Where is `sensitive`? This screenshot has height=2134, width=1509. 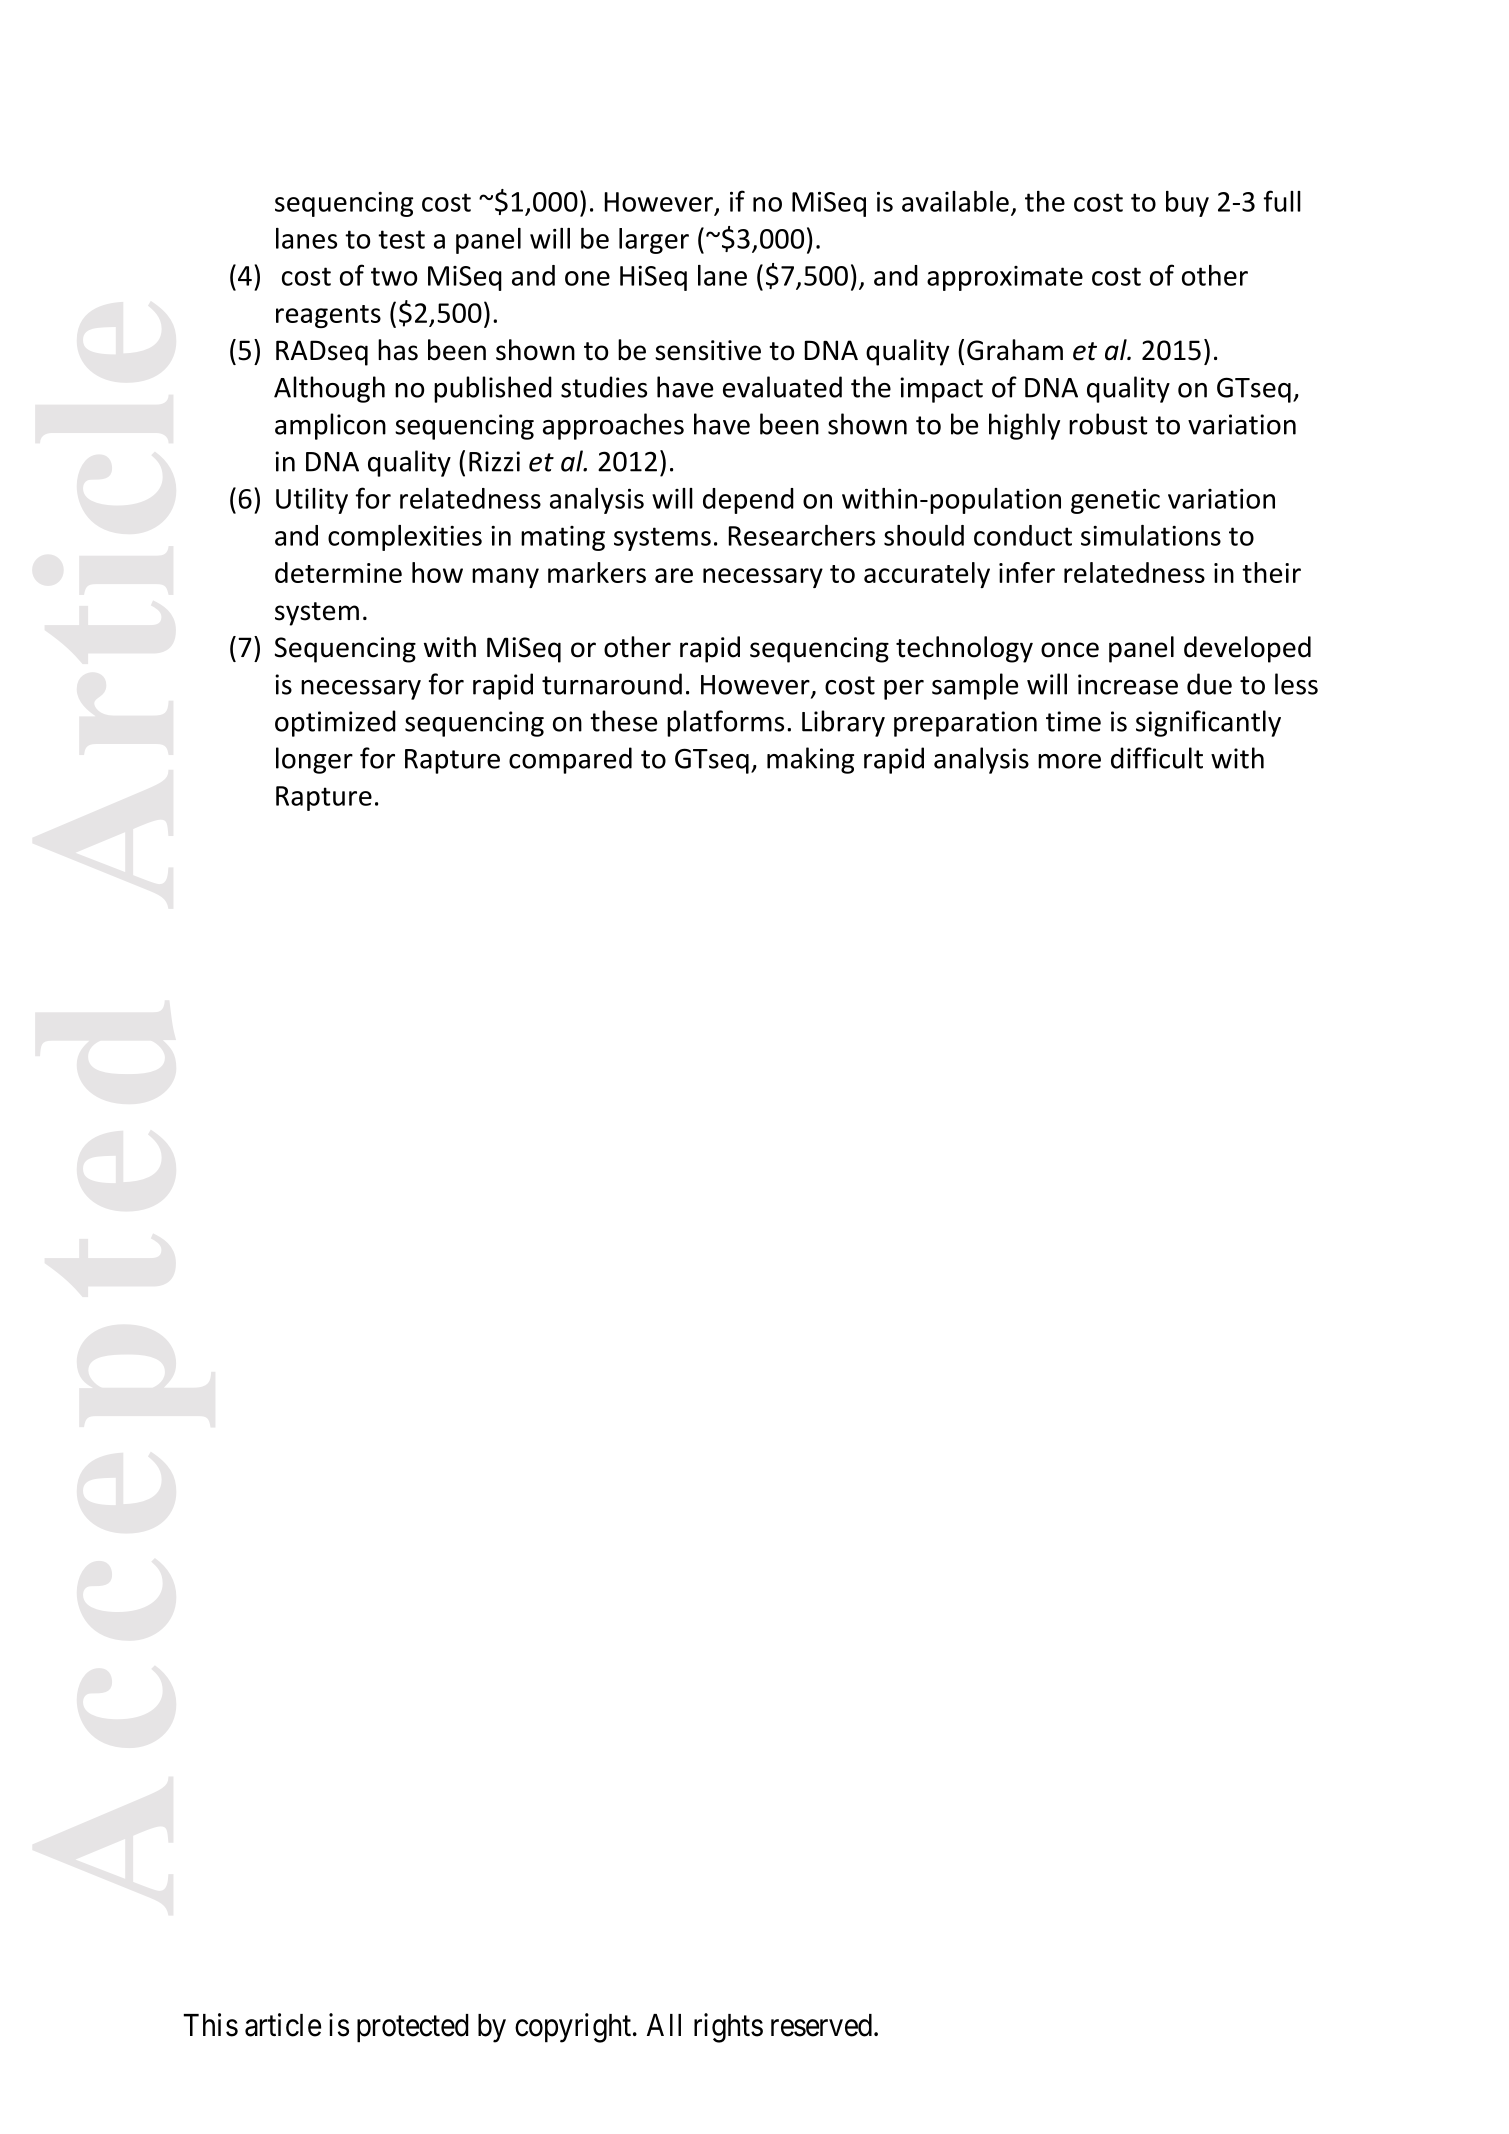
sensitive is located at coordinates (708, 350).
